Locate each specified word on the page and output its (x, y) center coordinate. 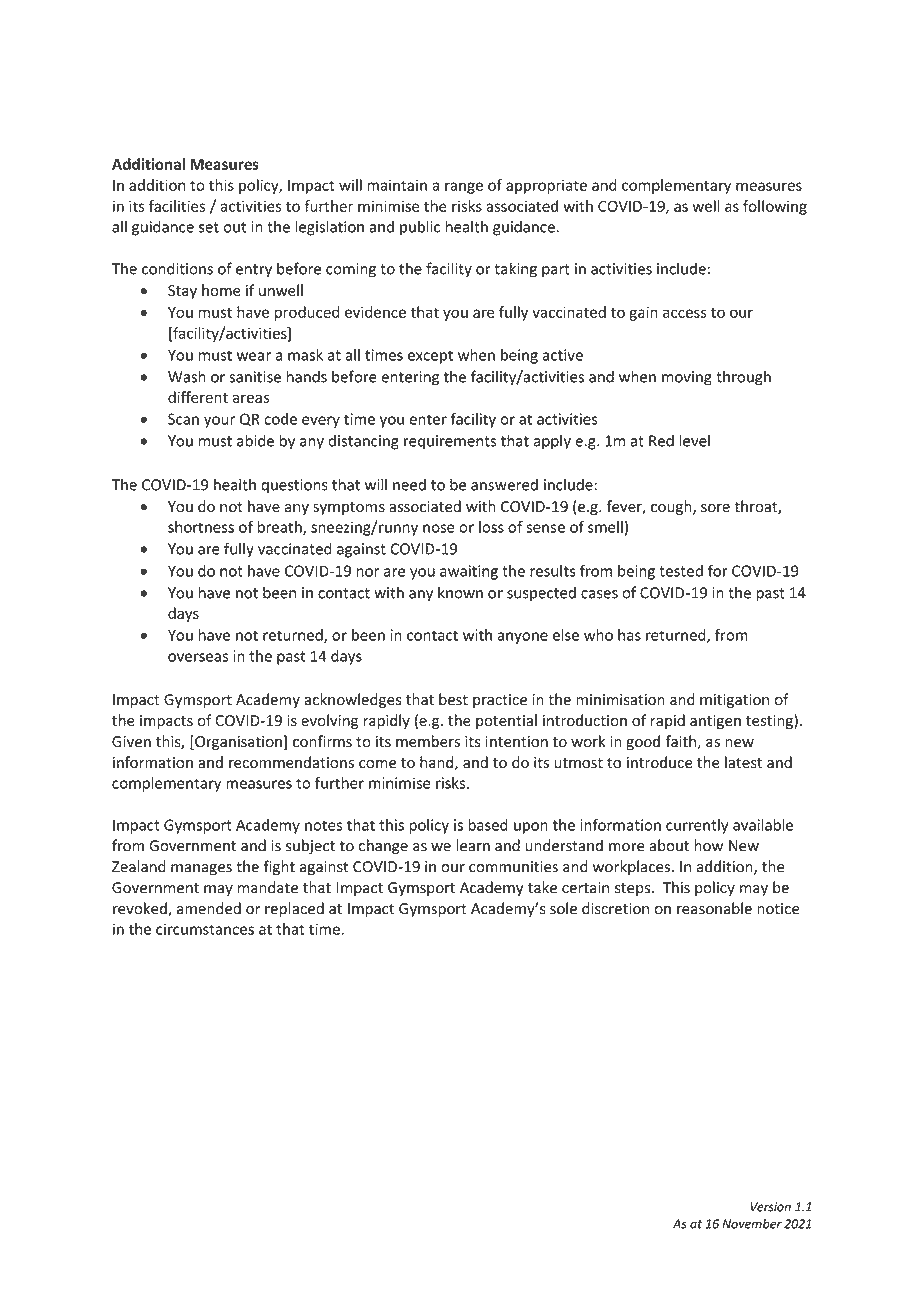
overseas (198, 657)
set (209, 227)
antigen (715, 722)
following (775, 207)
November (752, 1224)
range (464, 188)
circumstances (205, 929)
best (453, 699)
